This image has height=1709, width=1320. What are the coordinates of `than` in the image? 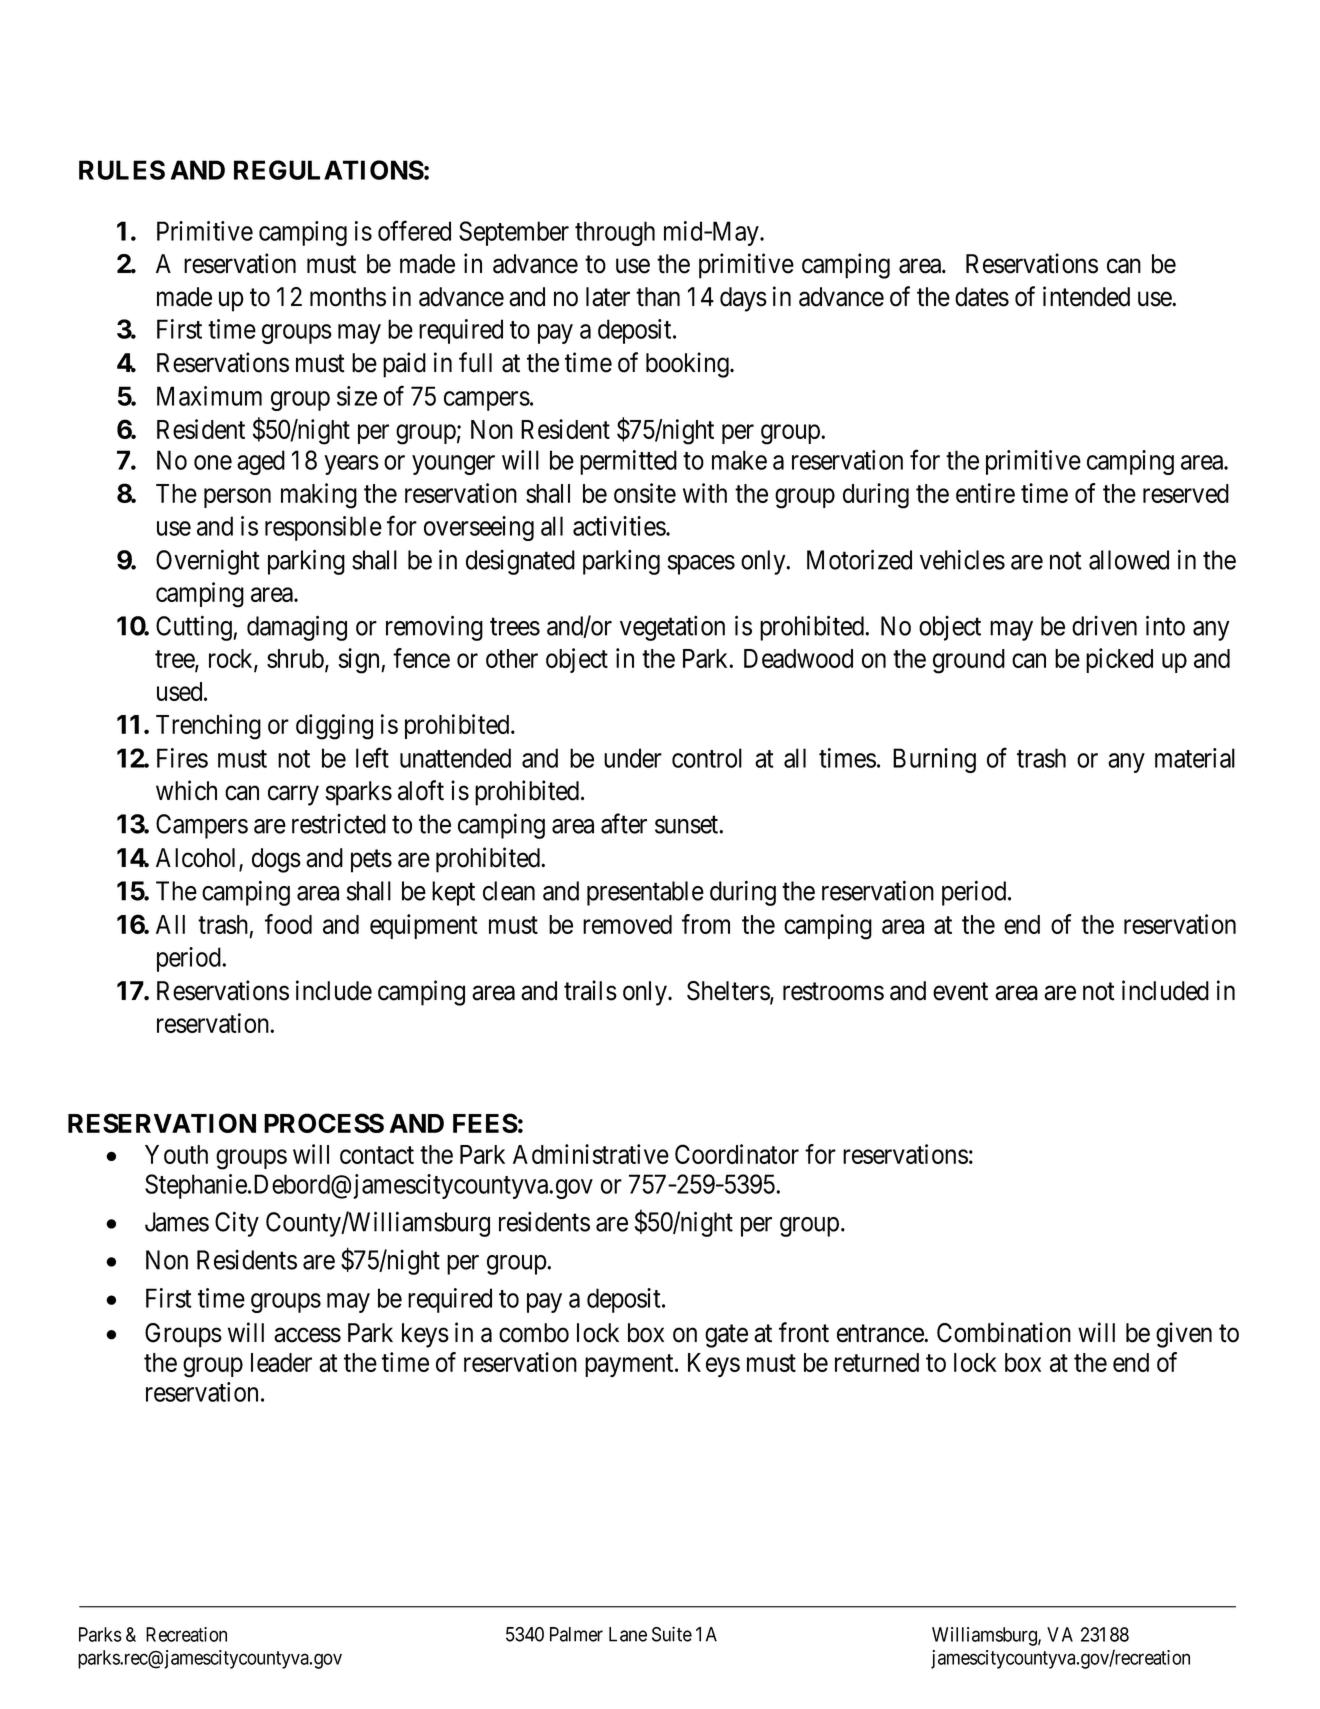 It's located at (658, 297).
